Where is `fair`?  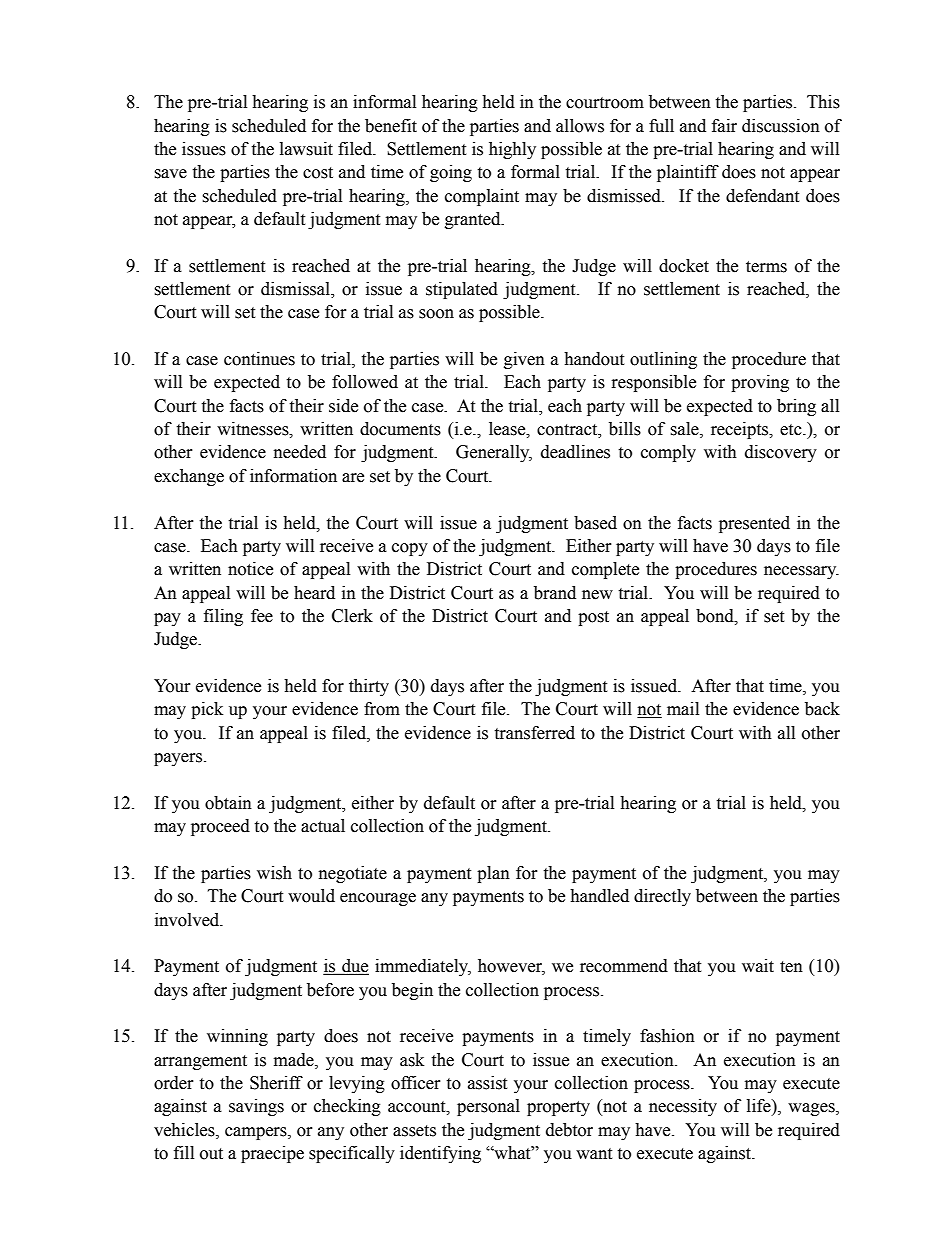
fair is located at coordinates (724, 126).
